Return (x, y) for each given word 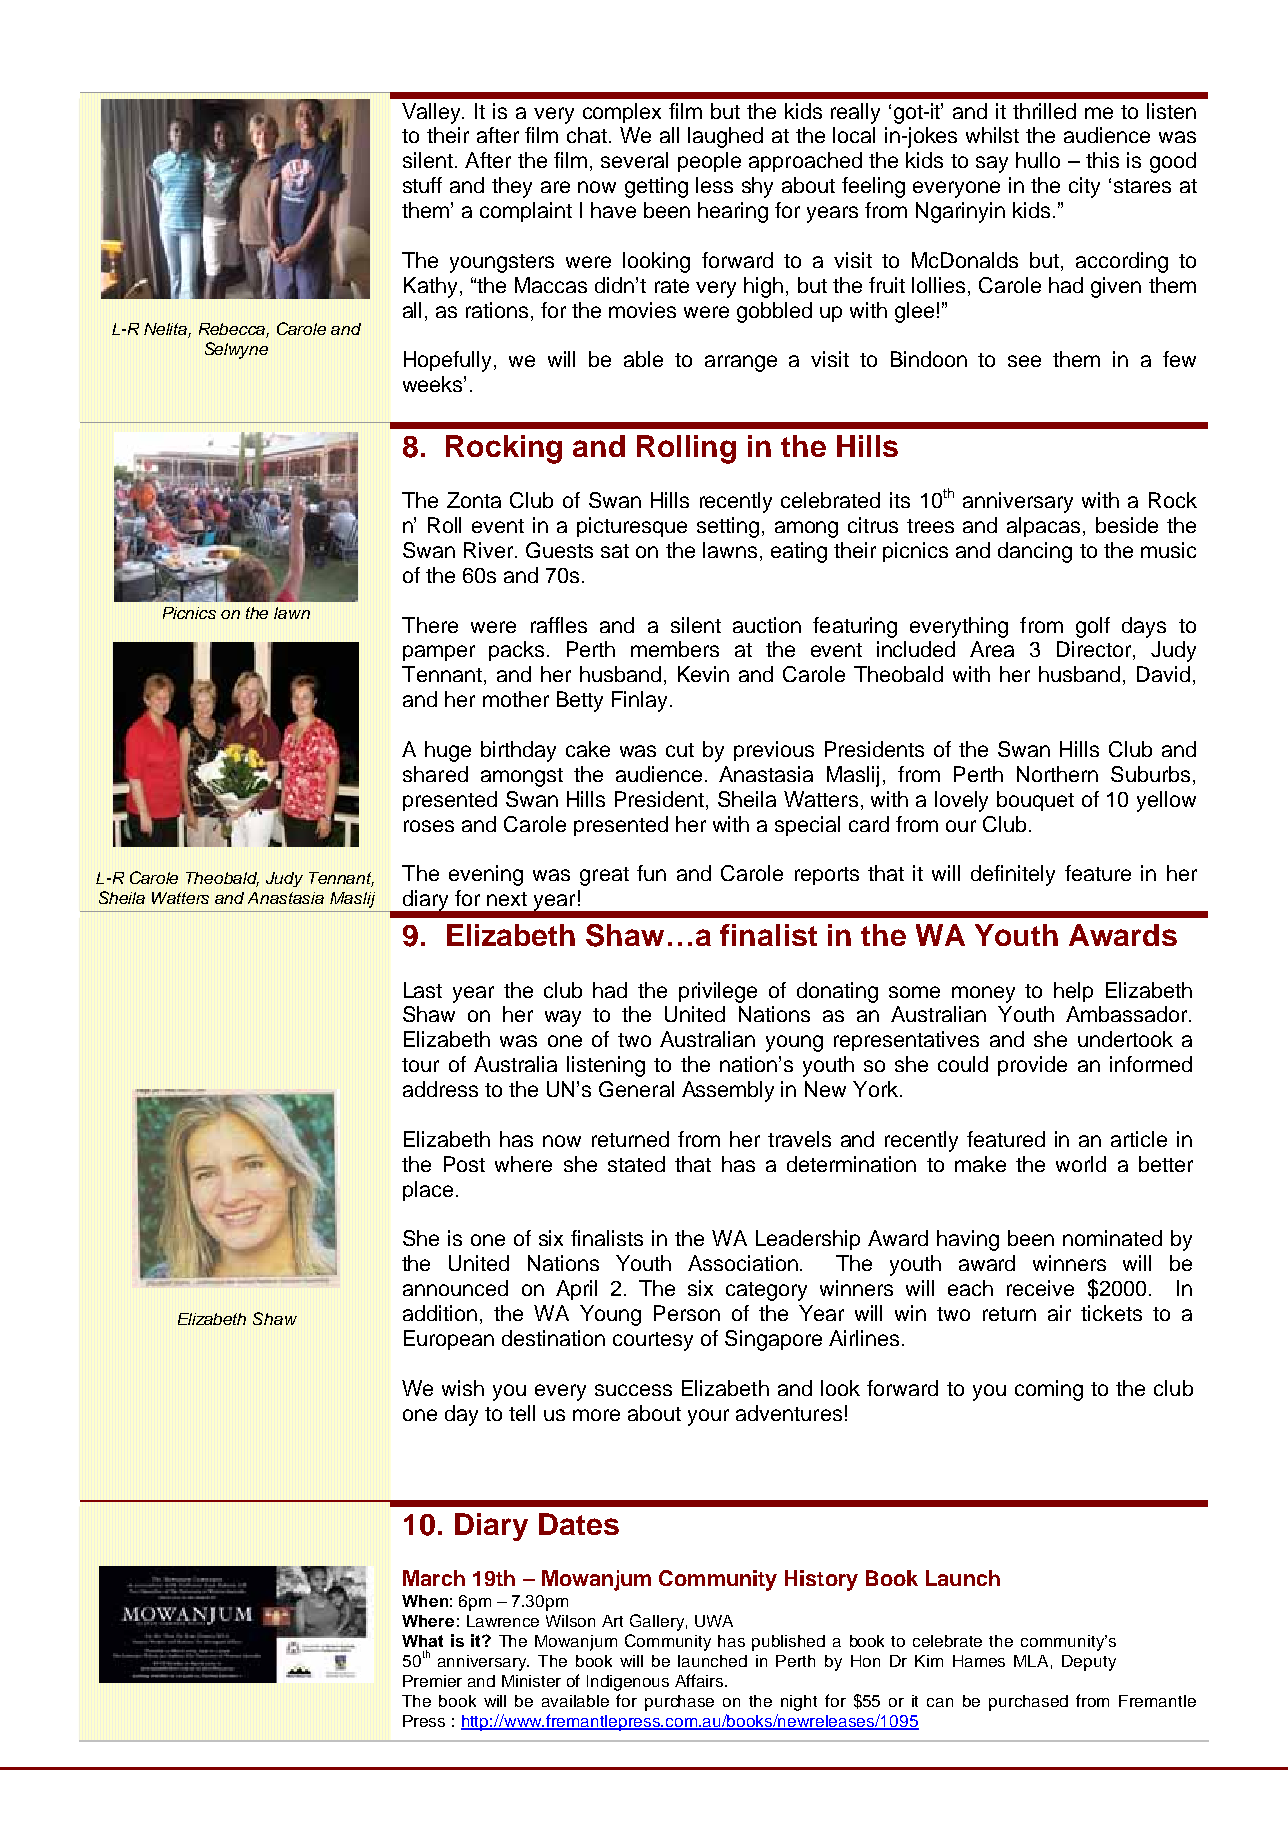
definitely (1013, 875)
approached (805, 162)
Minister (531, 1681)
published (788, 1643)
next (507, 899)
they (512, 187)
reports (827, 876)
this (1102, 160)
